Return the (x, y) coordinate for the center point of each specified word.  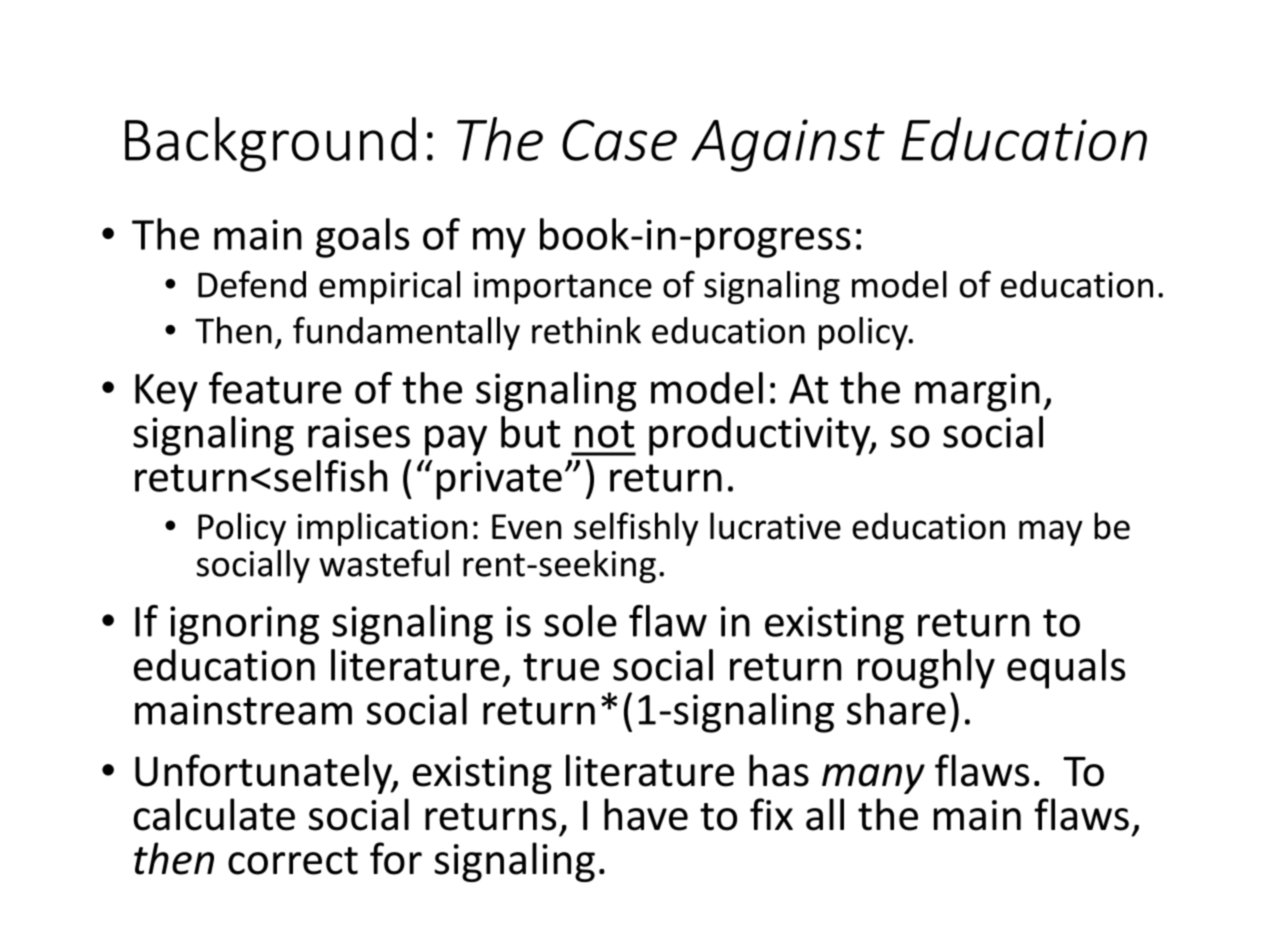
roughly (926, 669)
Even (526, 527)
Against (788, 145)
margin (977, 392)
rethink (586, 330)
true (561, 667)
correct (293, 861)
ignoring (244, 625)
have (646, 814)
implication (382, 529)
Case (619, 140)
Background (270, 144)
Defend (252, 284)
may (1051, 533)
